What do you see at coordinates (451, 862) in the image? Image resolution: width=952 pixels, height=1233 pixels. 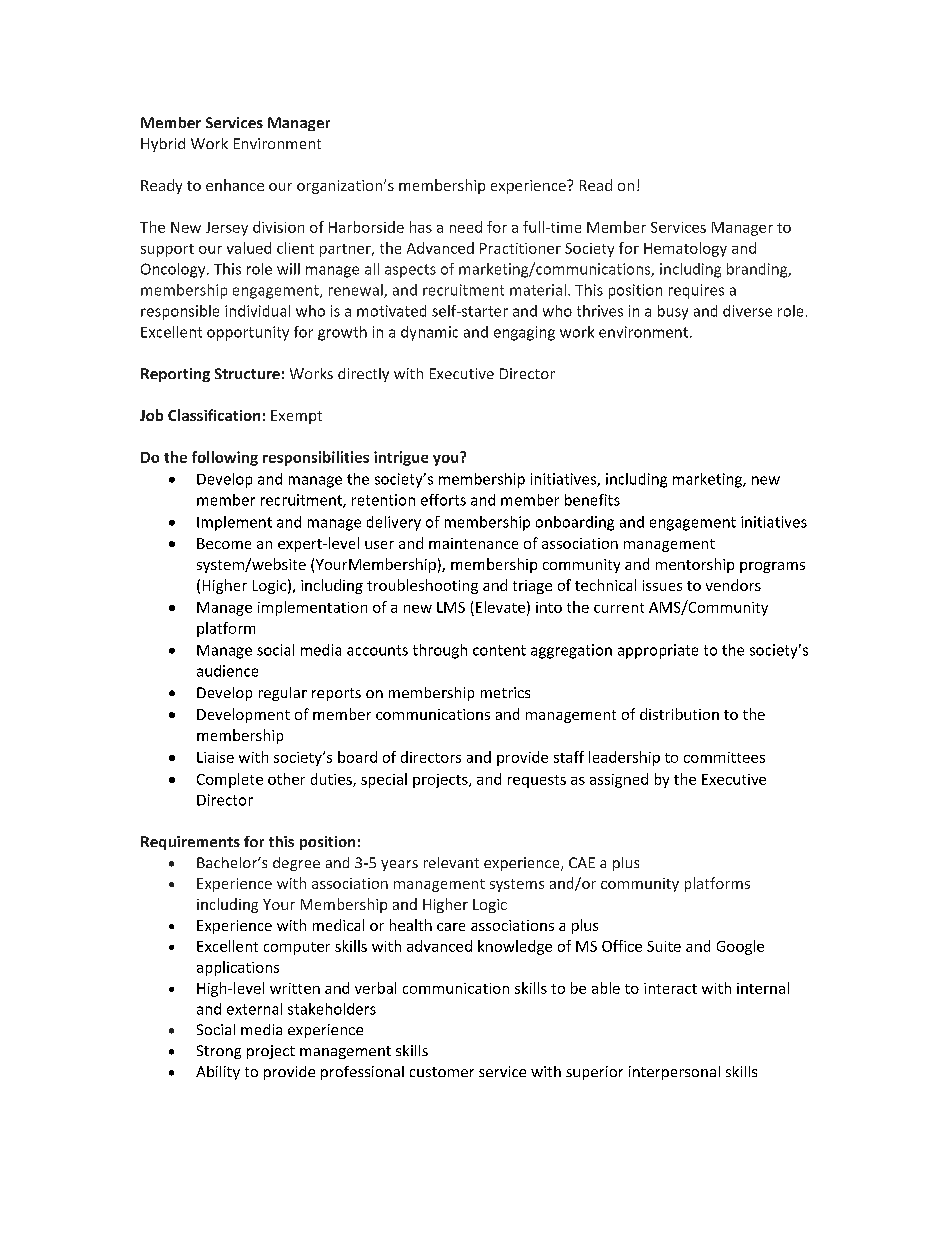 I see `relevant` at bounding box center [451, 862].
